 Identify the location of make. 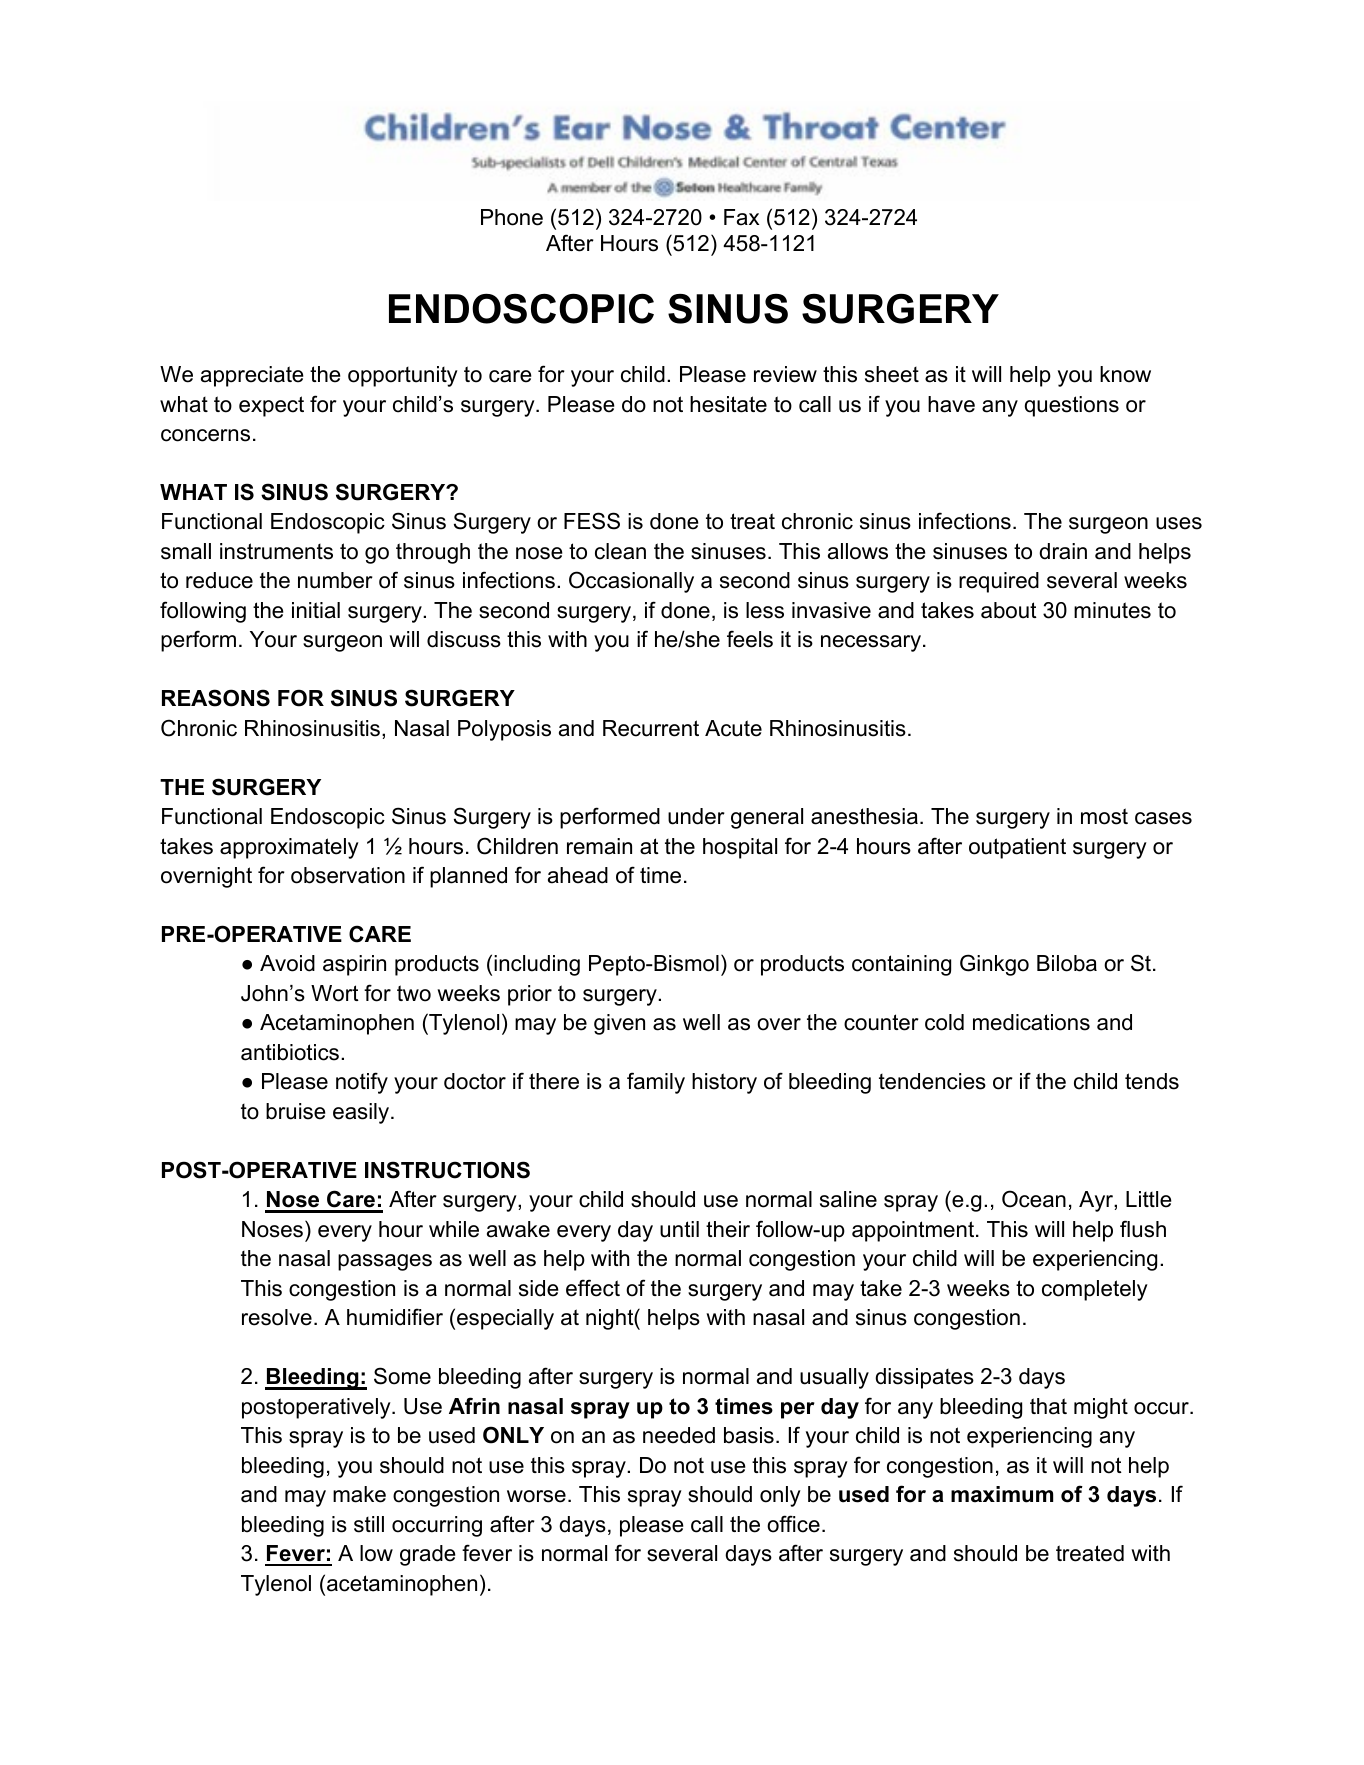
(359, 1494).
